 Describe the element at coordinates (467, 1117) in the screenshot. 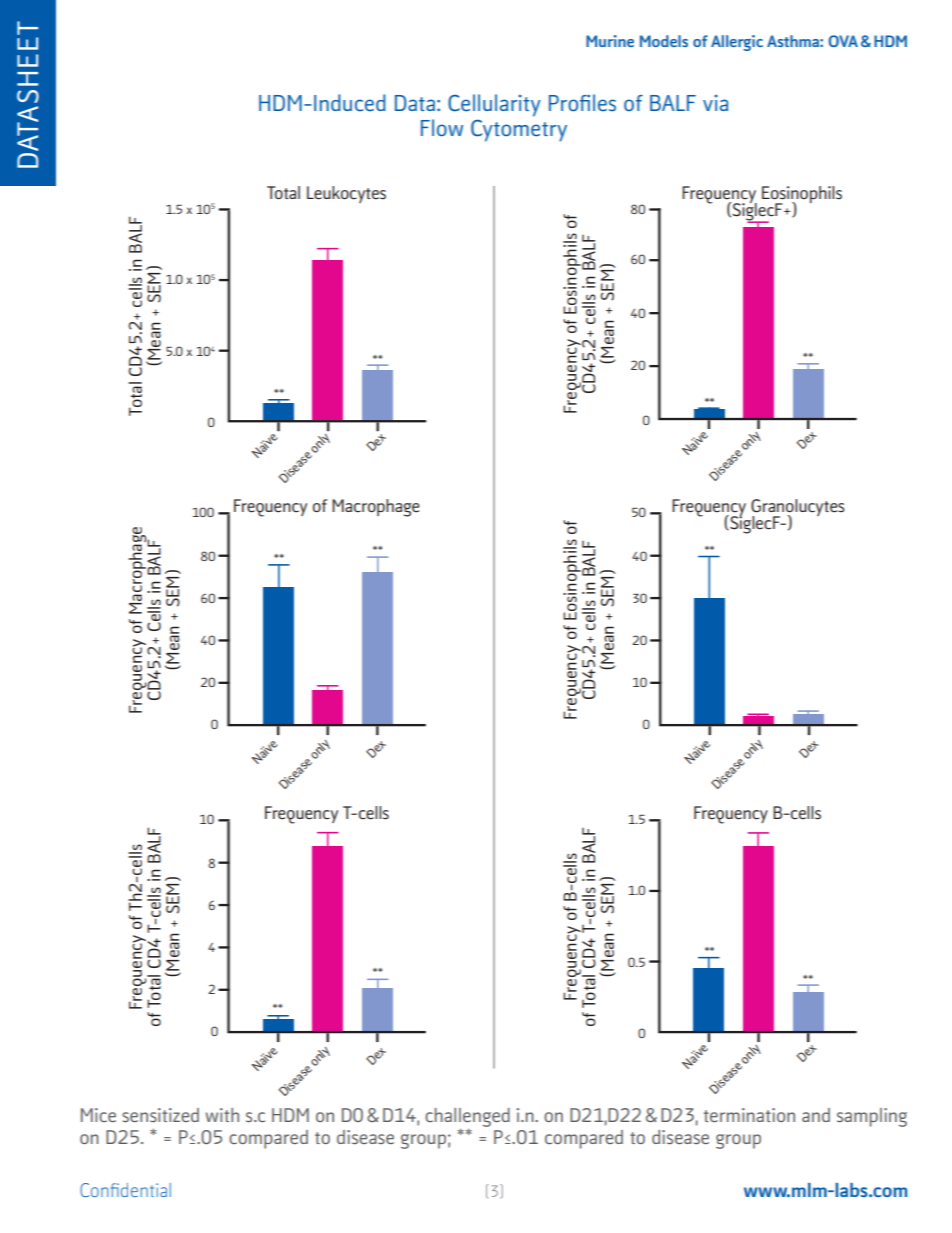

I see `challenged` at that location.
